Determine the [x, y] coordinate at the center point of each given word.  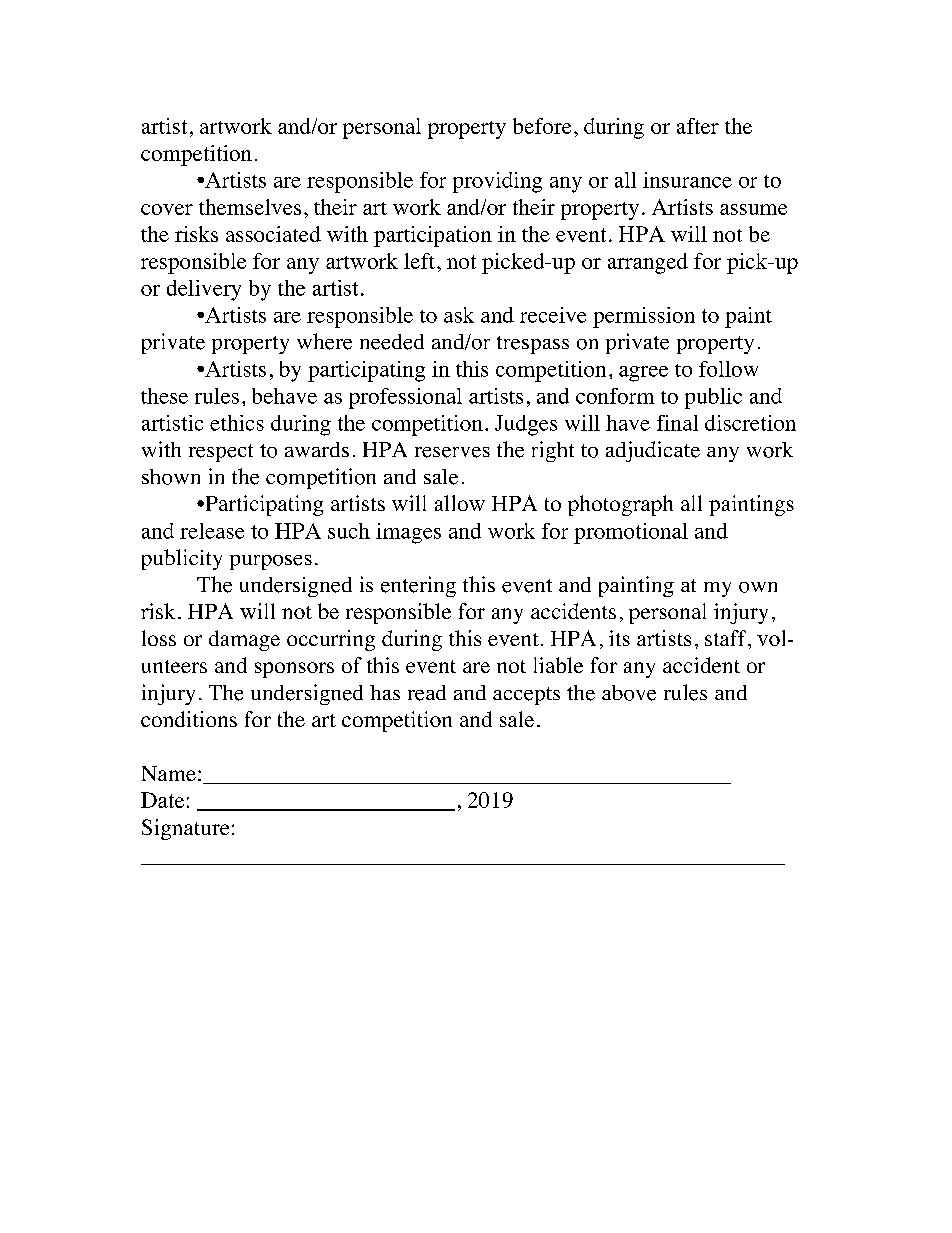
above [629, 693]
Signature [185, 829]
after [698, 126]
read [427, 693]
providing [497, 182]
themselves [250, 207]
